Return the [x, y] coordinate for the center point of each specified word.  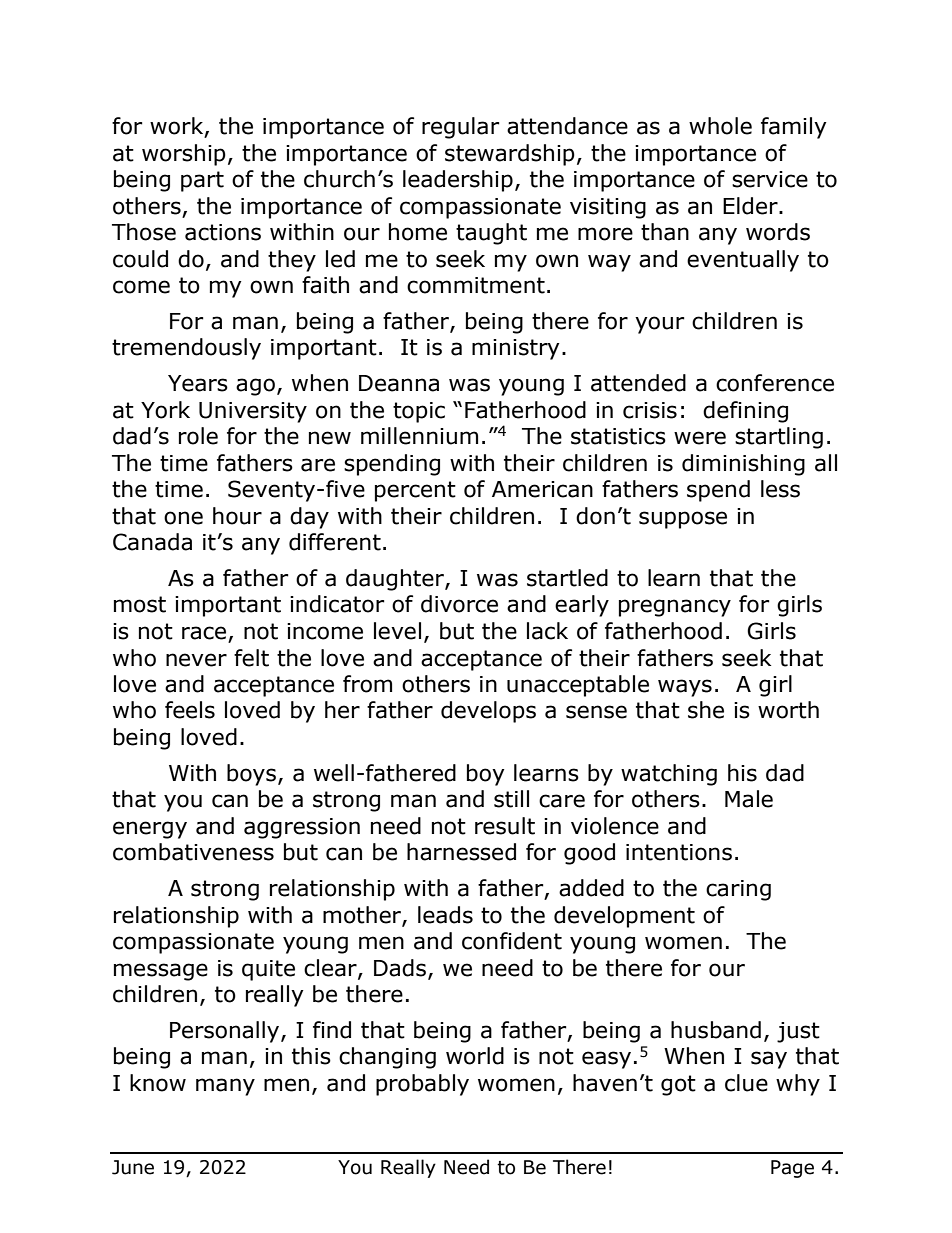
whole [720, 126]
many [225, 1087]
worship [184, 155]
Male [749, 799]
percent [415, 491]
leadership [458, 181]
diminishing [743, 465]
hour [237, 516]
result [505, 826]
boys [251, 775]
